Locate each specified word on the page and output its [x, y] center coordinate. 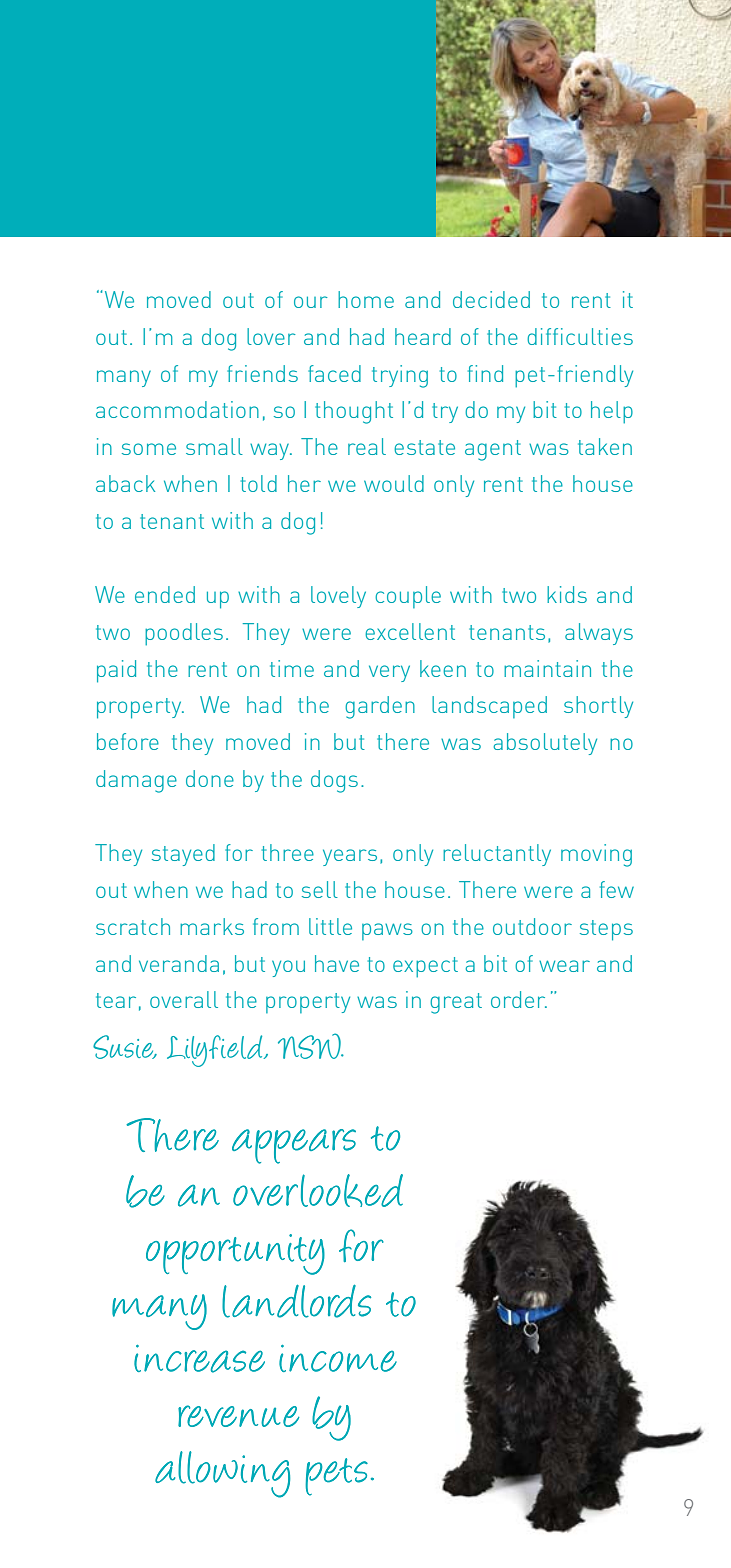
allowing [222, 1474]
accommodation [177, 409]
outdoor [532, 926]
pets [336, 1477]
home [366, 299]
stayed [183, 855]
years [350, 857]
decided [491, 299]
